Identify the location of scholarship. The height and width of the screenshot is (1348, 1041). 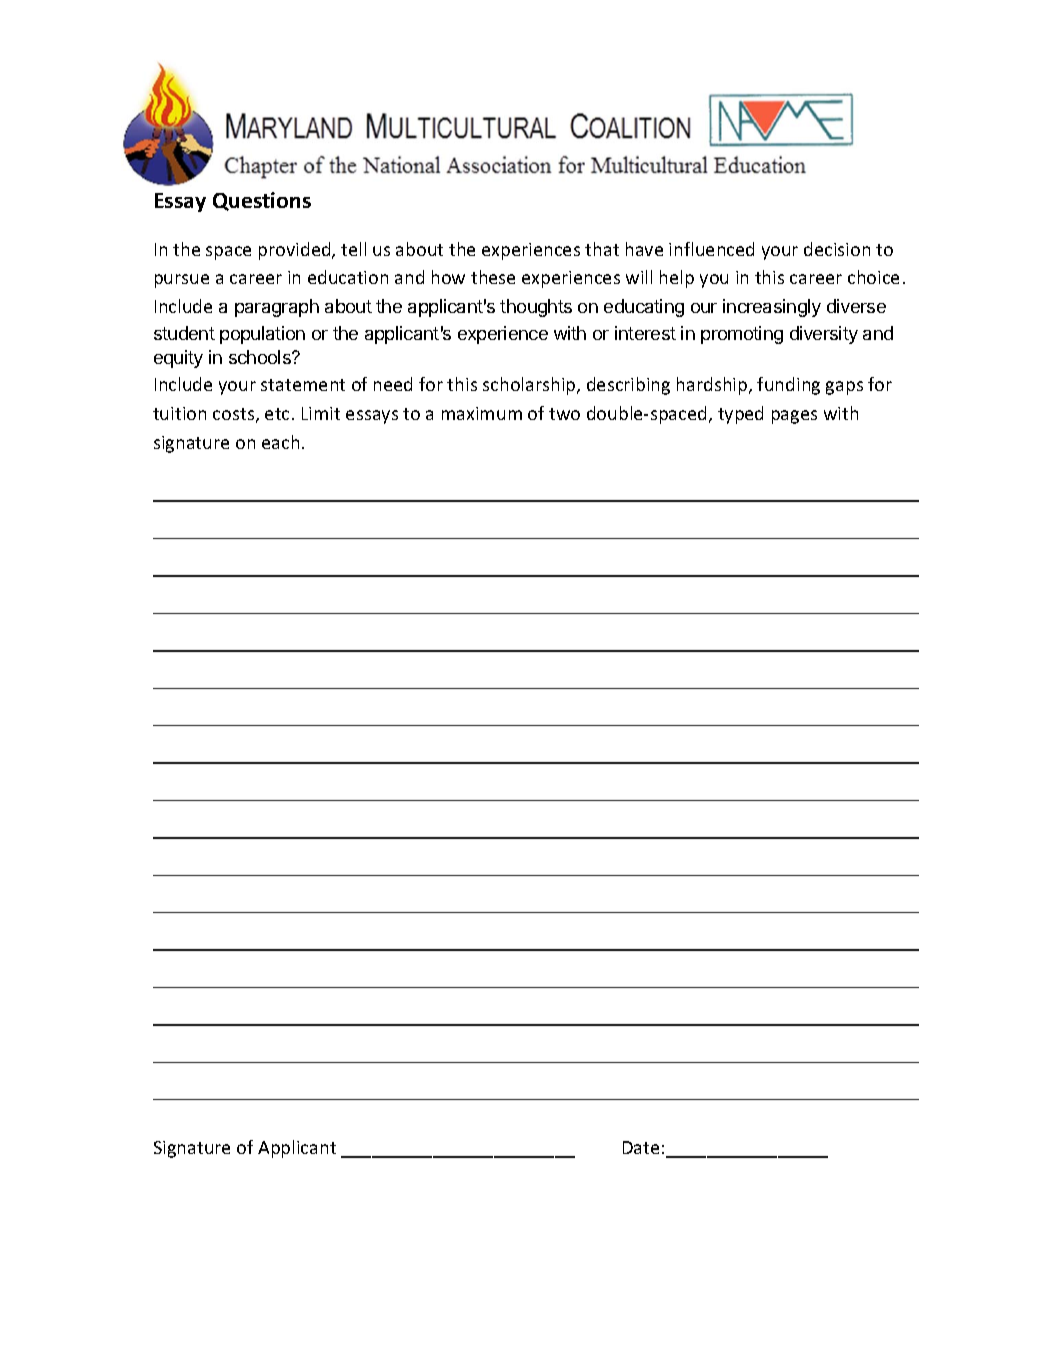
(530, 386).
